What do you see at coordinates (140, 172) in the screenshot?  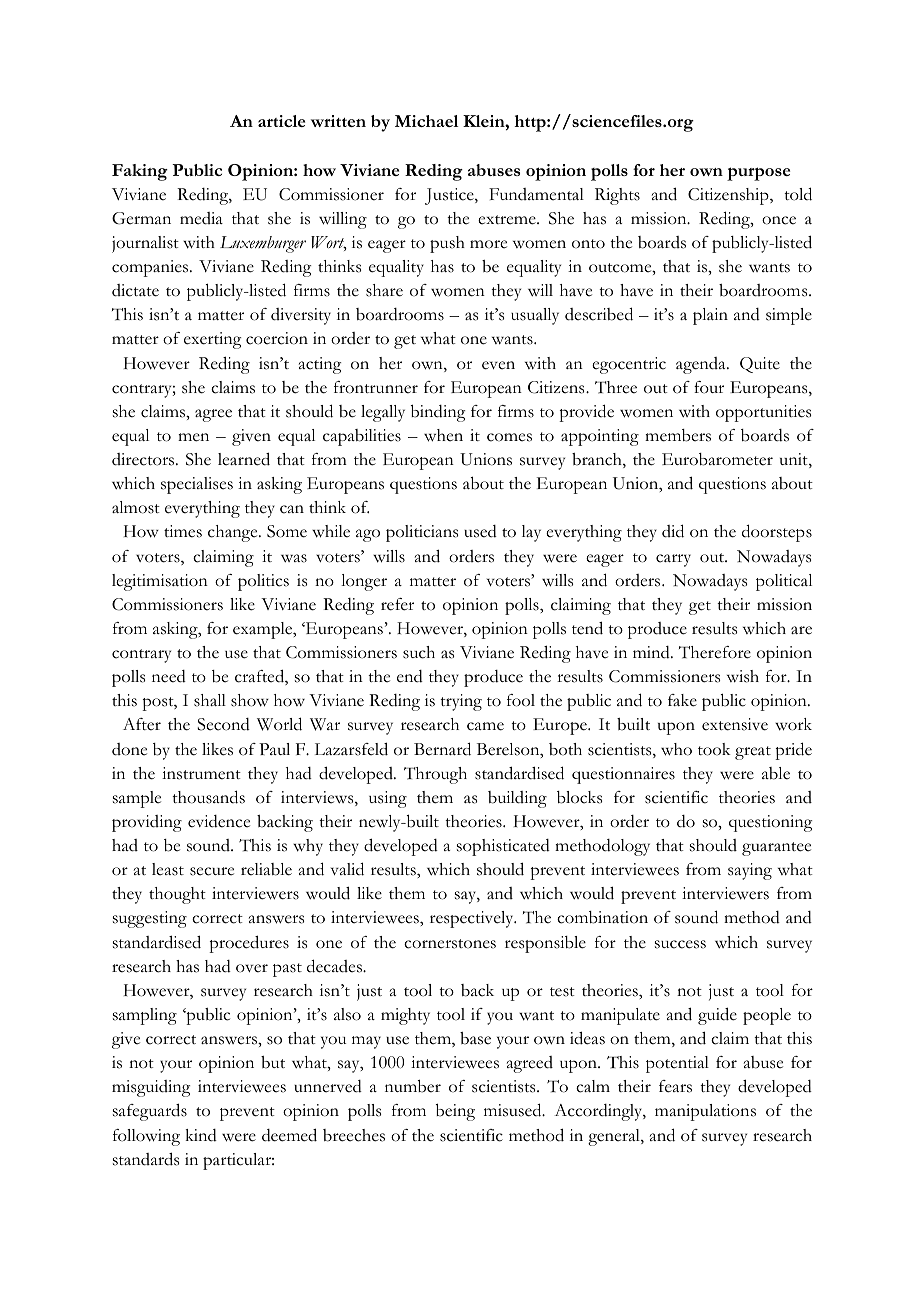 I see `Faking` at bounding box center [140, 172].
